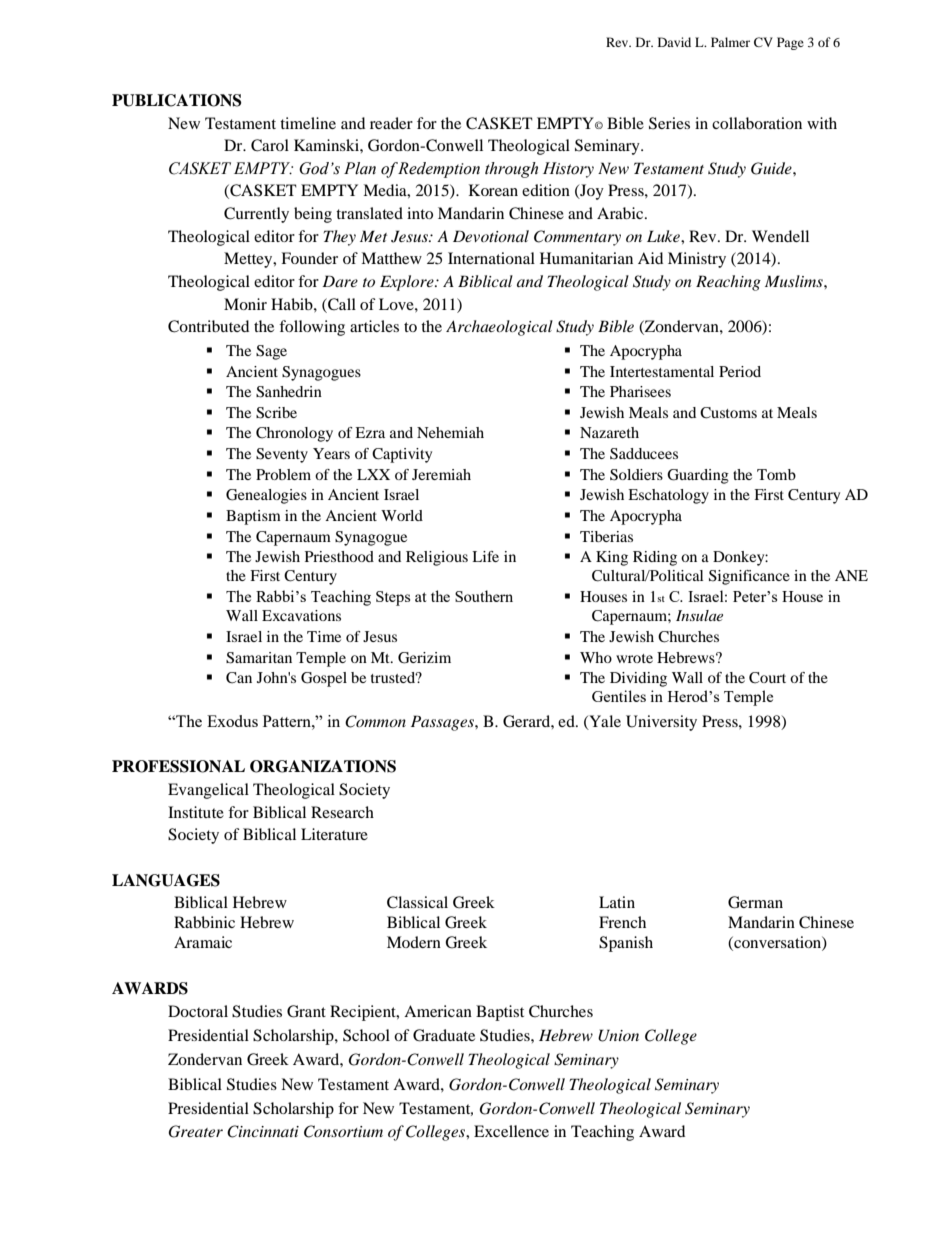 The image size is (952, 1233). Describe the element at coordinates (790, 43) in the screenshot. I see `Page` at that location.
